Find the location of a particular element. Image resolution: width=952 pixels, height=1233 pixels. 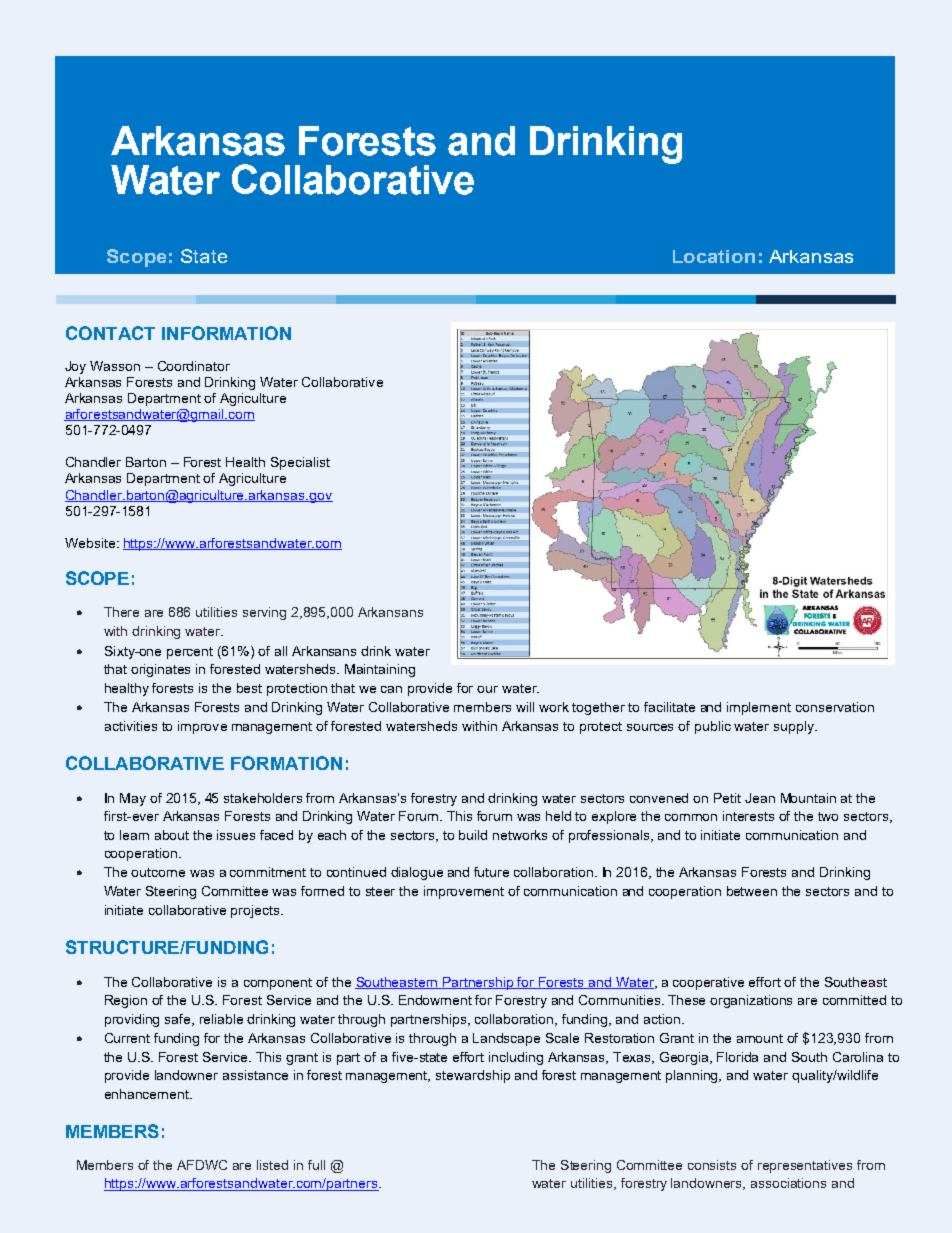

between is located at coordinates (752, 891).
